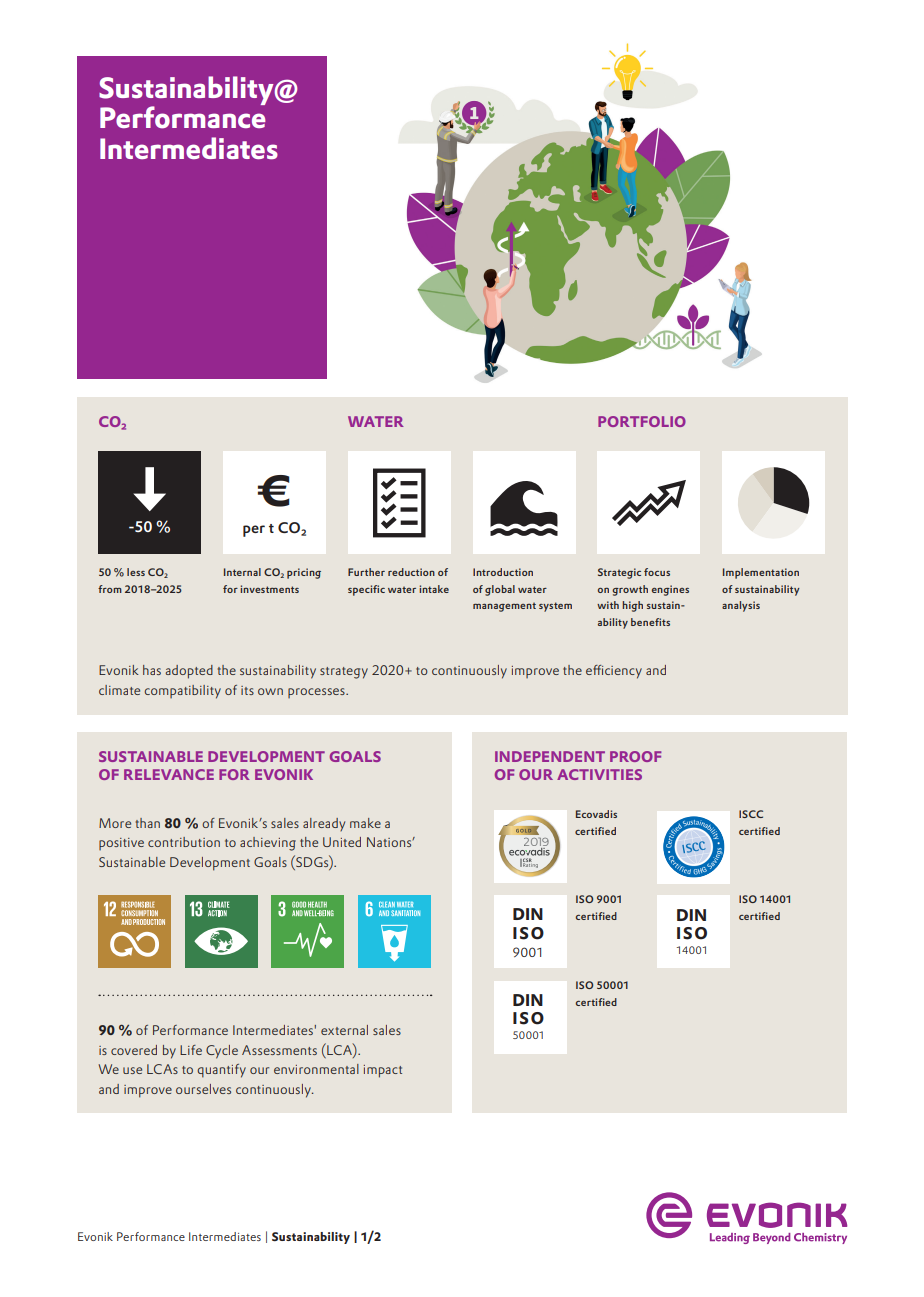  I want to click on less, so click(136, 572).
